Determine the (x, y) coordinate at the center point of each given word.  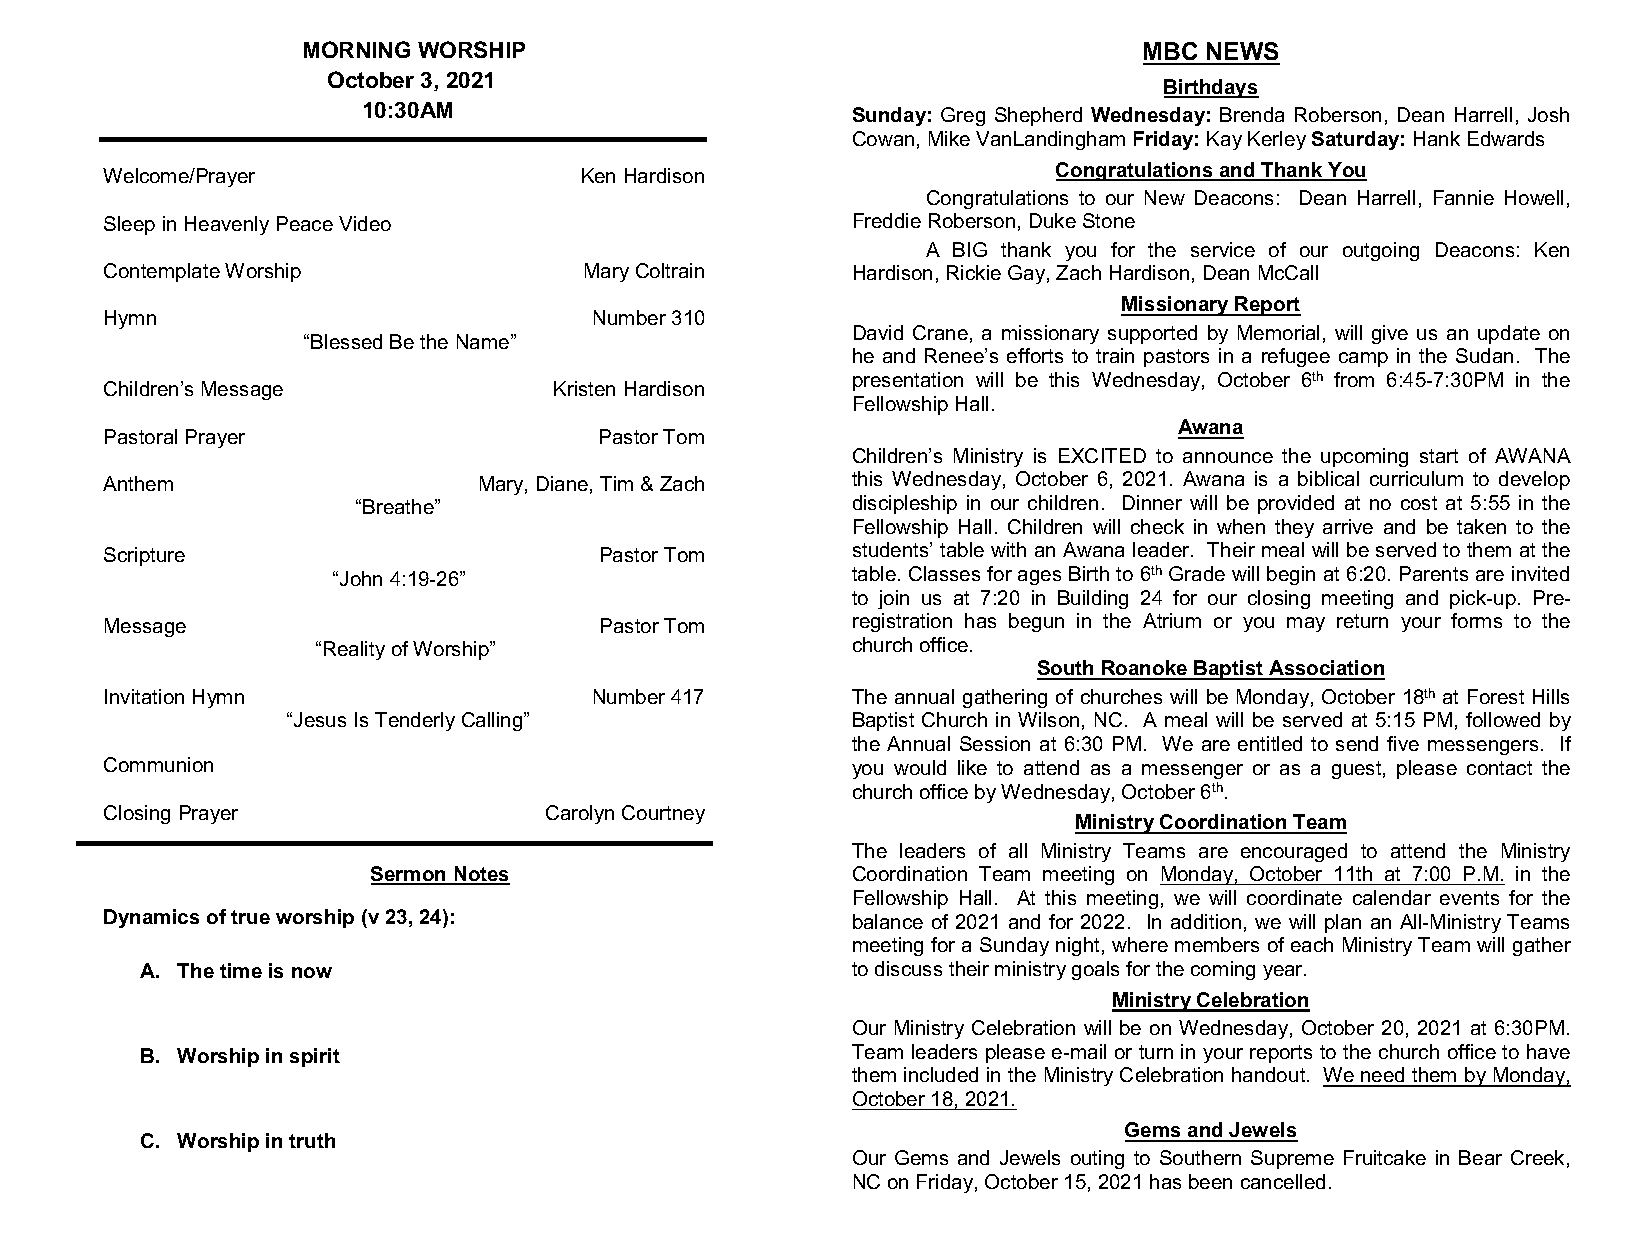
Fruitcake (1385, 1157)
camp (1363, 359)
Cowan (883, 138)
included (941, 1074)
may (1306, 624)
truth (312, 1140)
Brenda (1252, 114)
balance (888, 921)
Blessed (346, 341)
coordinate (1294, 897)
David (878, 332)
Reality (354, 650)
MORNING (357, 49)
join (893, 599)
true (250, 917)
